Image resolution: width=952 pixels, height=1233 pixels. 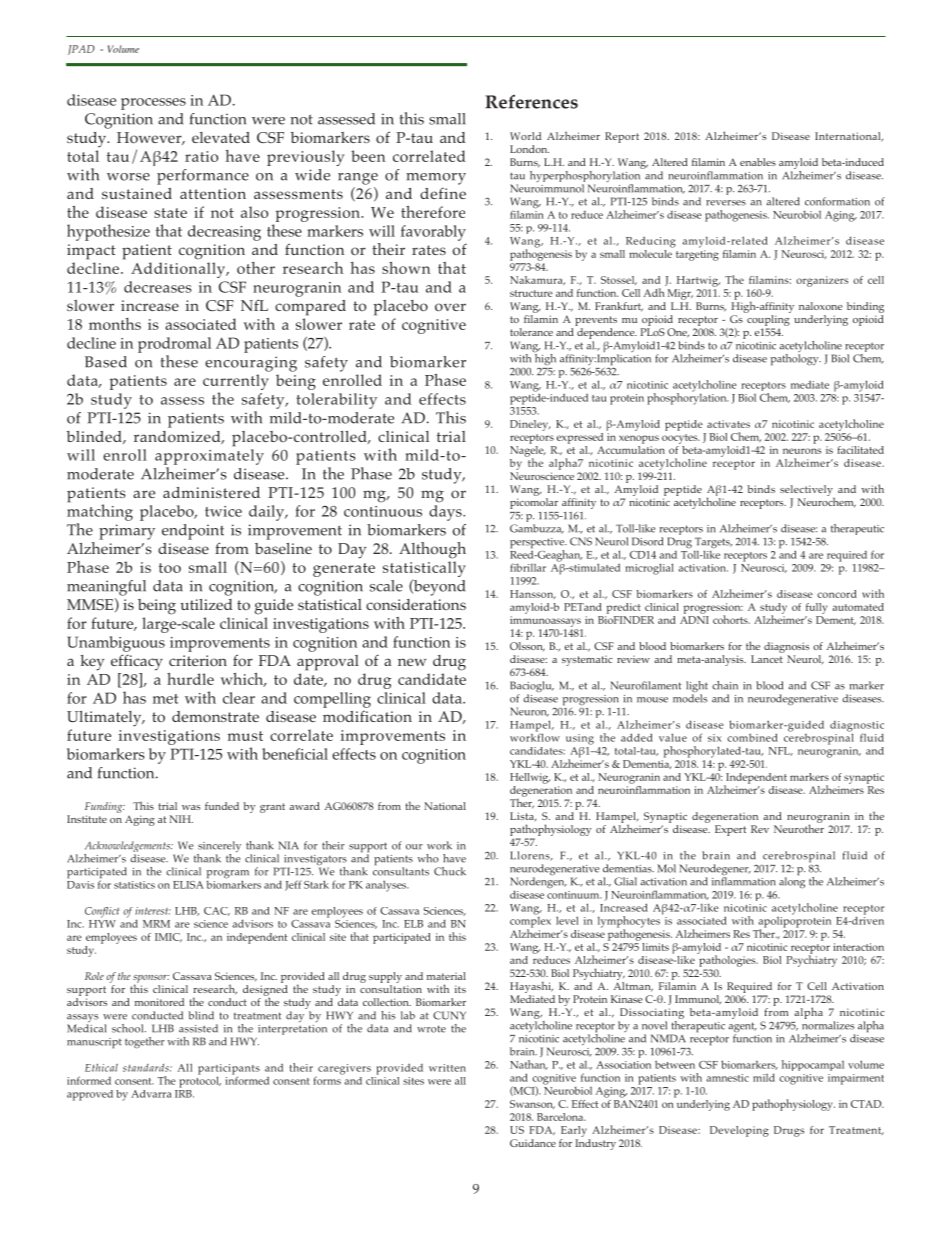 I want to click on enables, so click(x=758, y=162).
